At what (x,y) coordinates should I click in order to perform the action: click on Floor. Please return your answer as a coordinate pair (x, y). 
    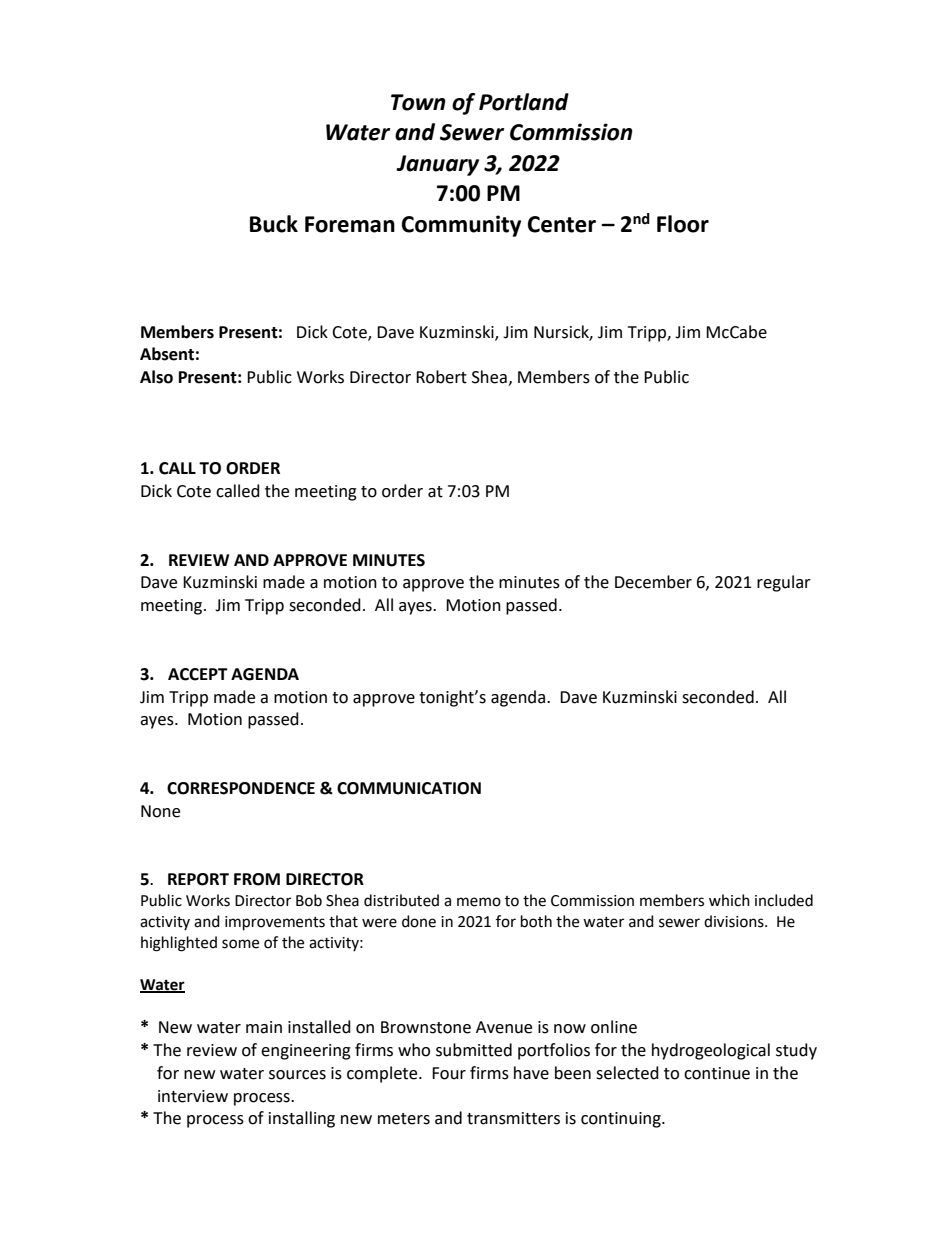
    Looking at the image, I should click on (683, 224).
